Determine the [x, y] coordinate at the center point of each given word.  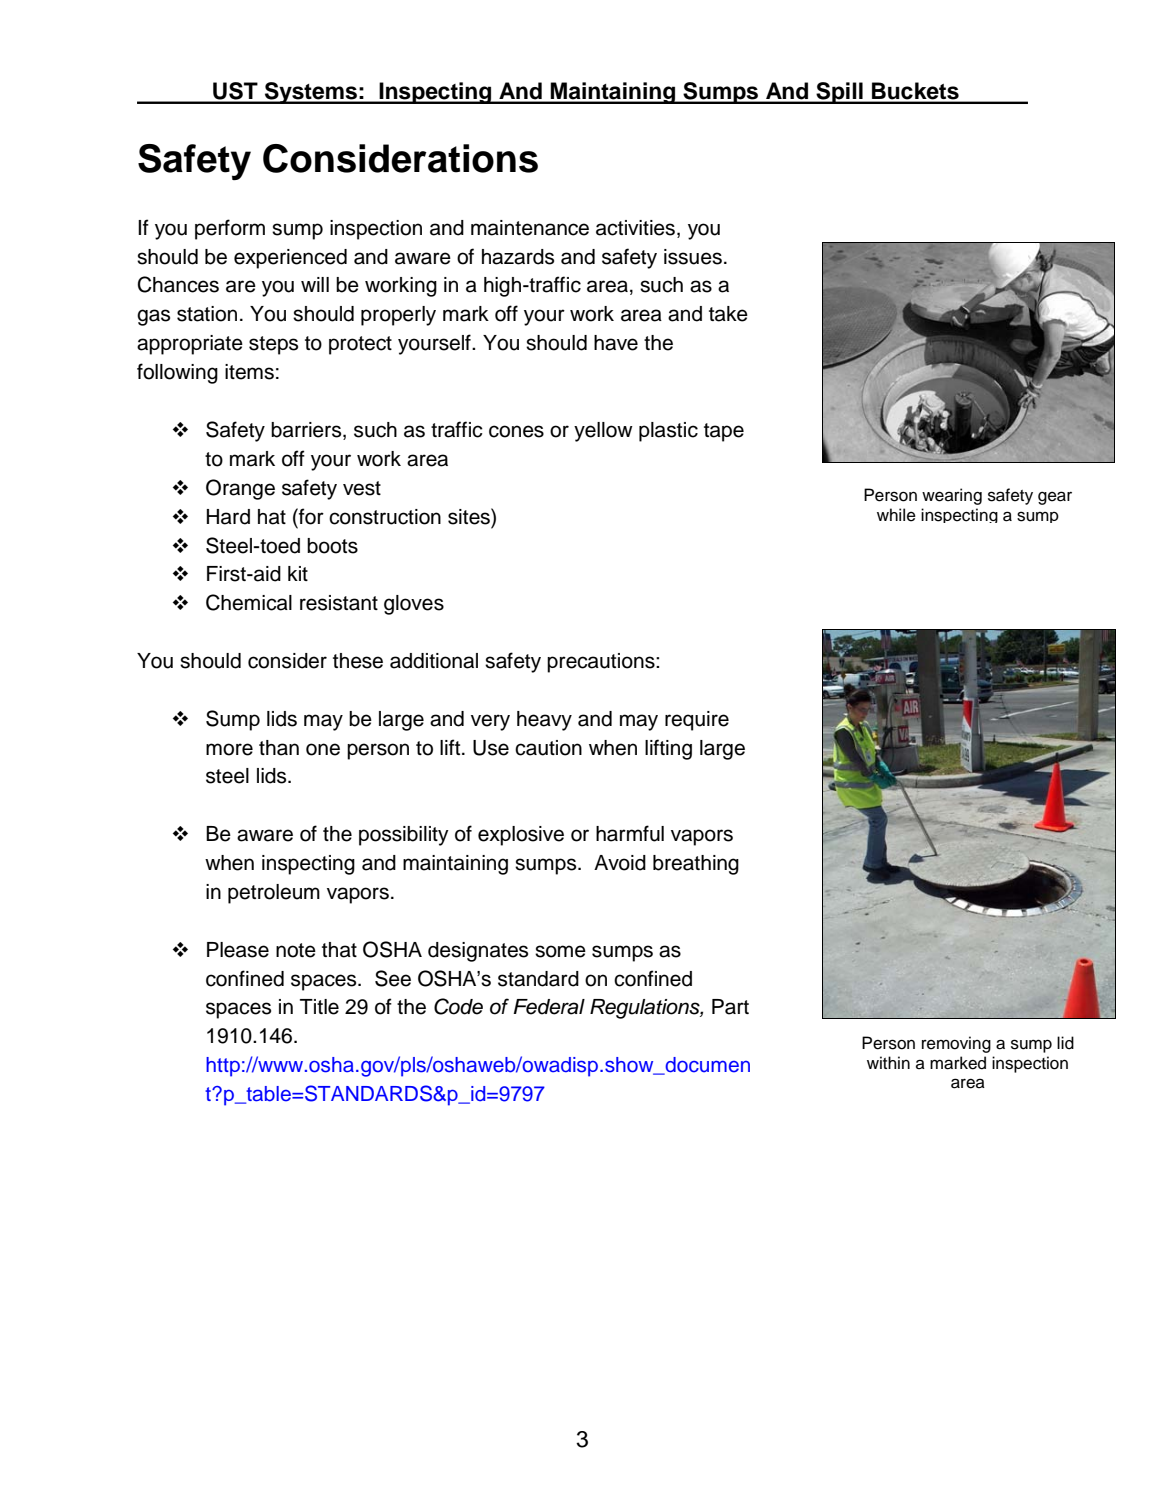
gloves [414, 605]
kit [298, 573]
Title [319, 1007]
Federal [549, 1007]
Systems [310, 93]
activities [635, 228]
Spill [839, 93]
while [896, 515]
